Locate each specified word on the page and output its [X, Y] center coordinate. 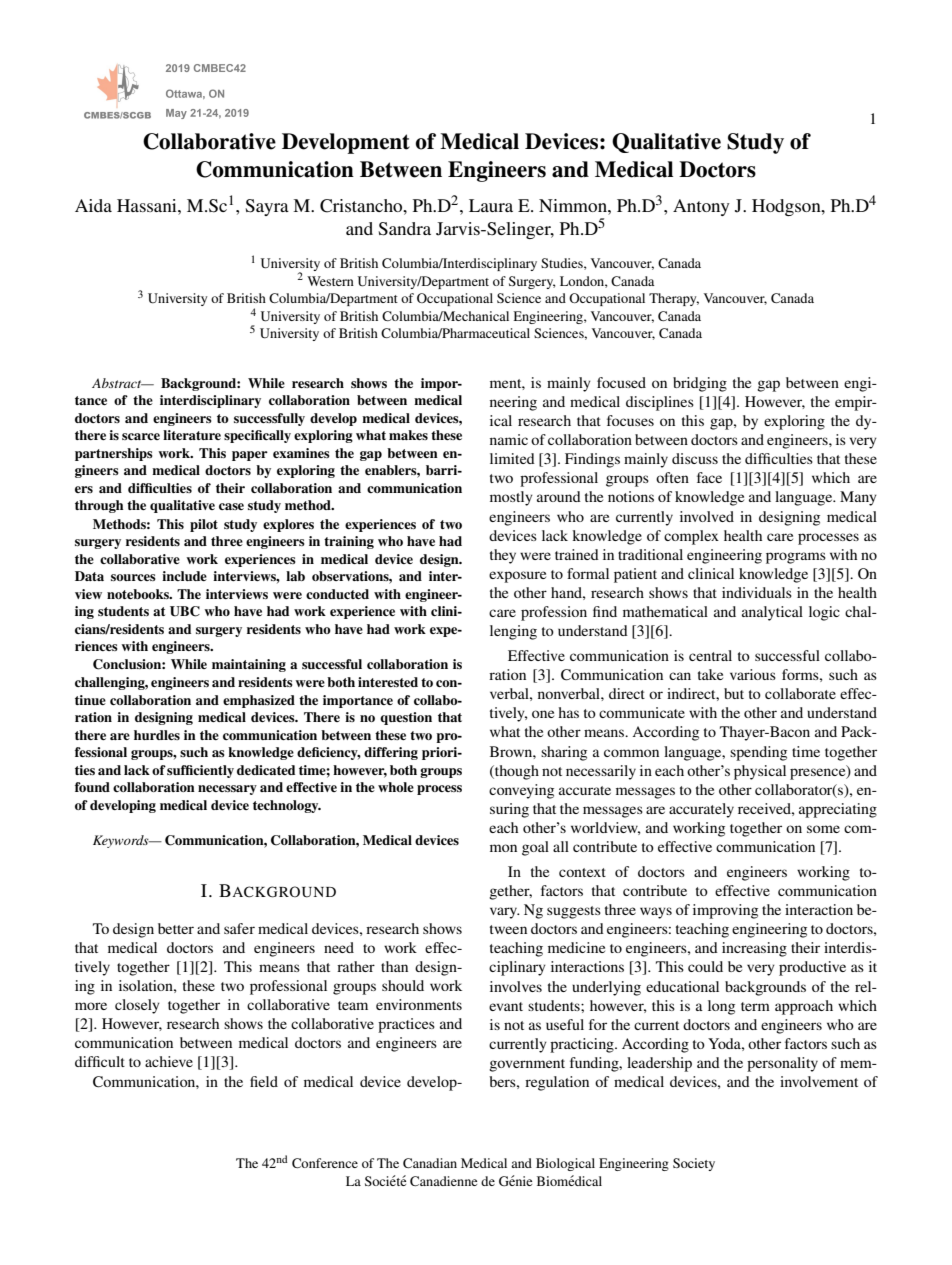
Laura [491, 205]
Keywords [122, 841]
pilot [204, 525]
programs [796, 558]
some [823, 829]
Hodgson [787, 207]
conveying [521, 791]
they [503, 556]
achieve [169, 1061]
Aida [93, 205]
